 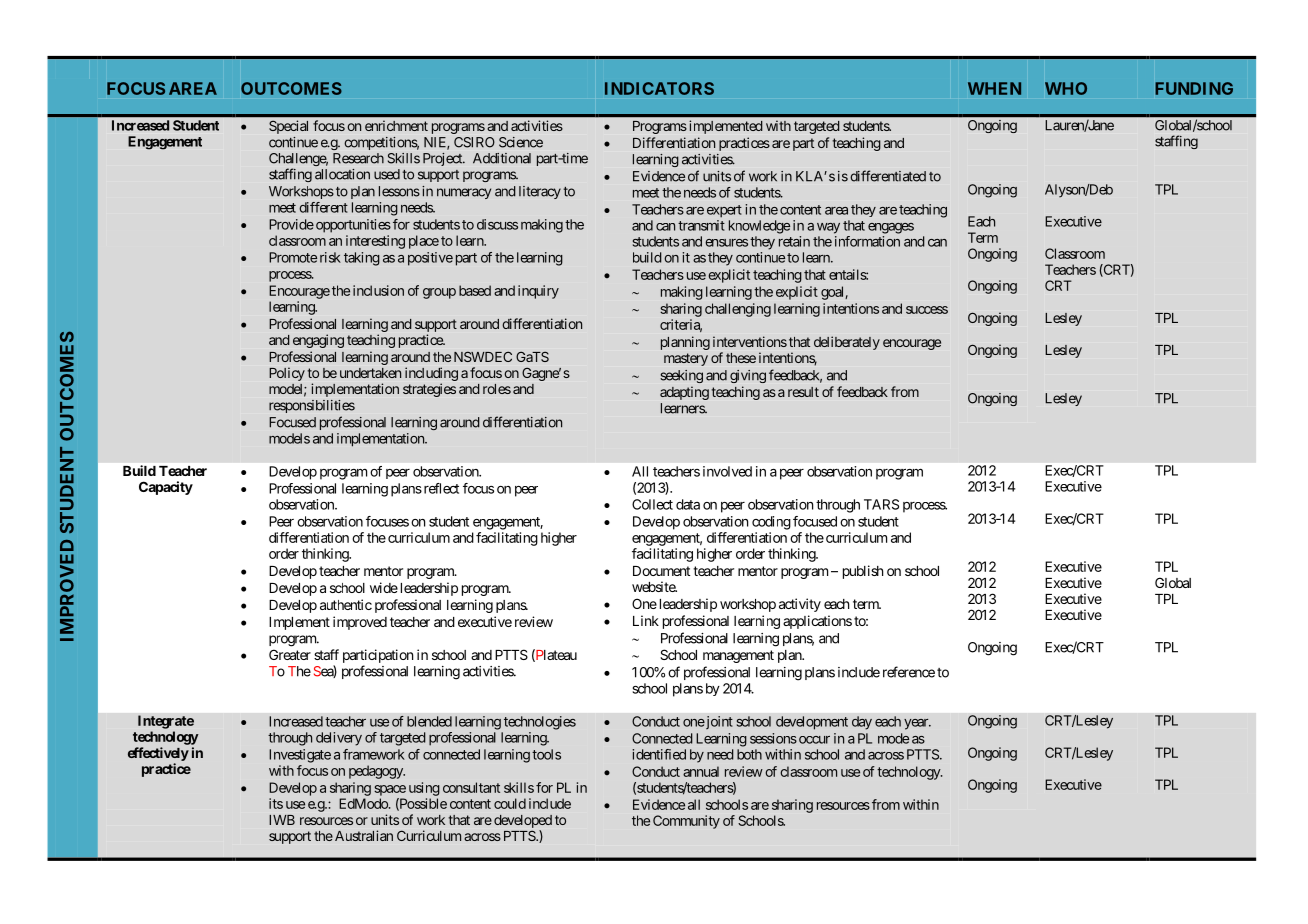 I want to click on result, so click(x=803, y=392).
